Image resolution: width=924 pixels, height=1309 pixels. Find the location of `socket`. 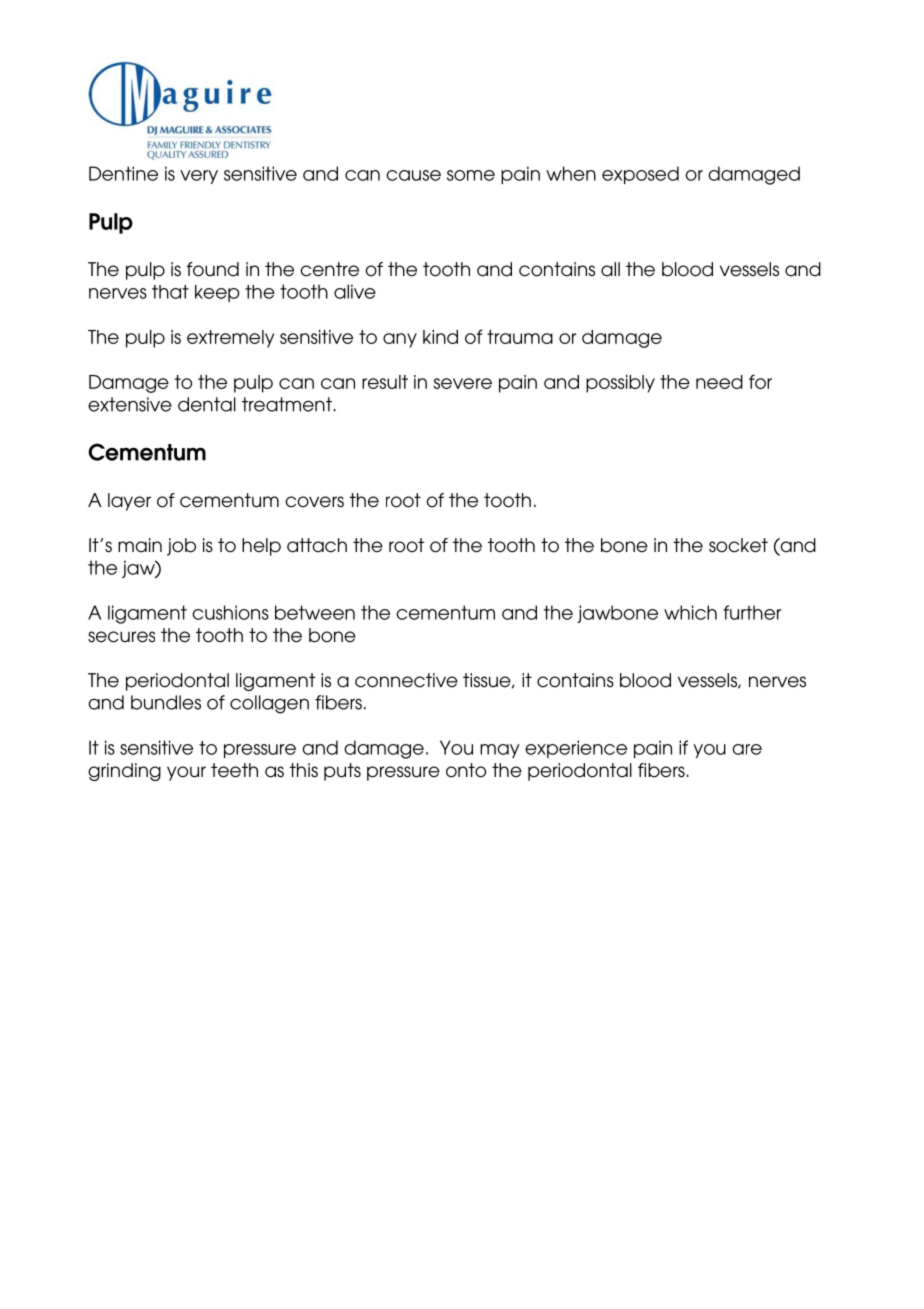

socket is located at coordinates (738, 545).
